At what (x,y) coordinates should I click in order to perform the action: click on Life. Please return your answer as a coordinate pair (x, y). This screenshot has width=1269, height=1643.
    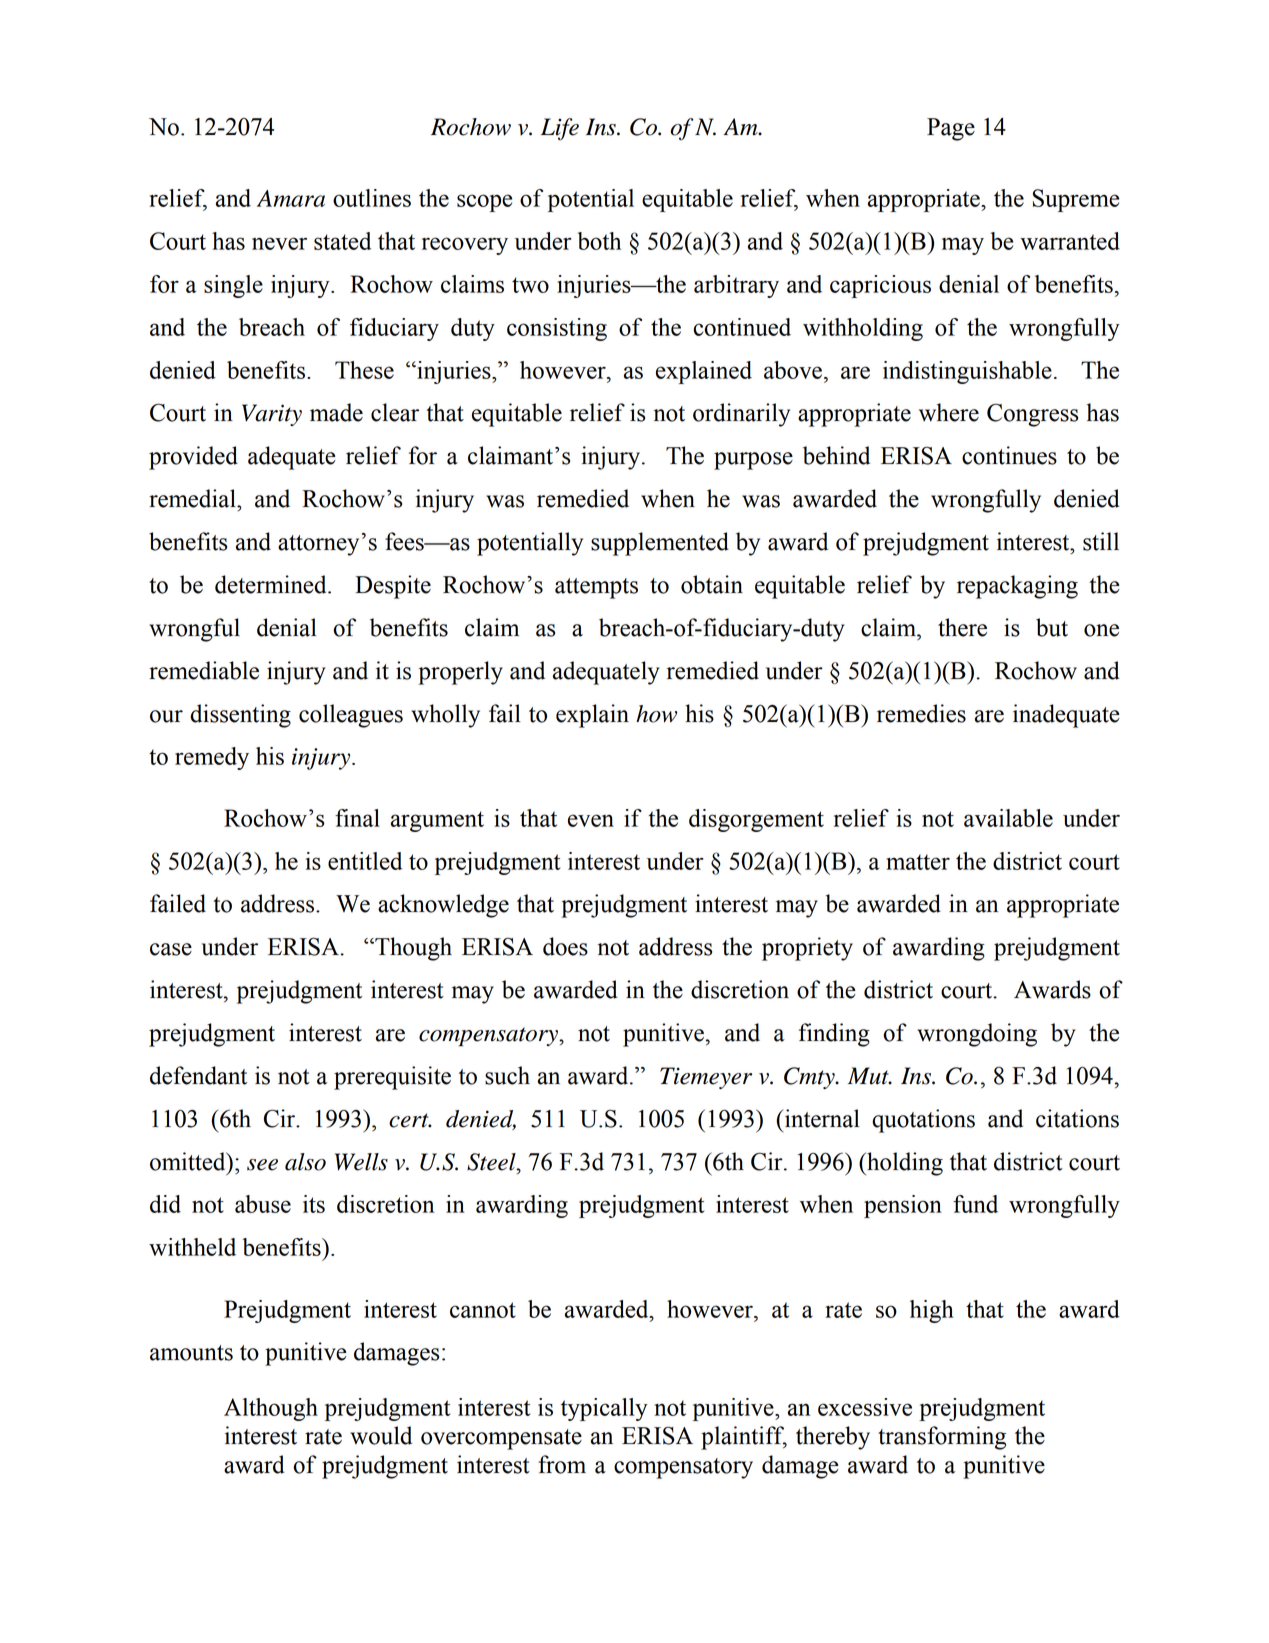
    Looking at the image, I should click on (560, 129).
